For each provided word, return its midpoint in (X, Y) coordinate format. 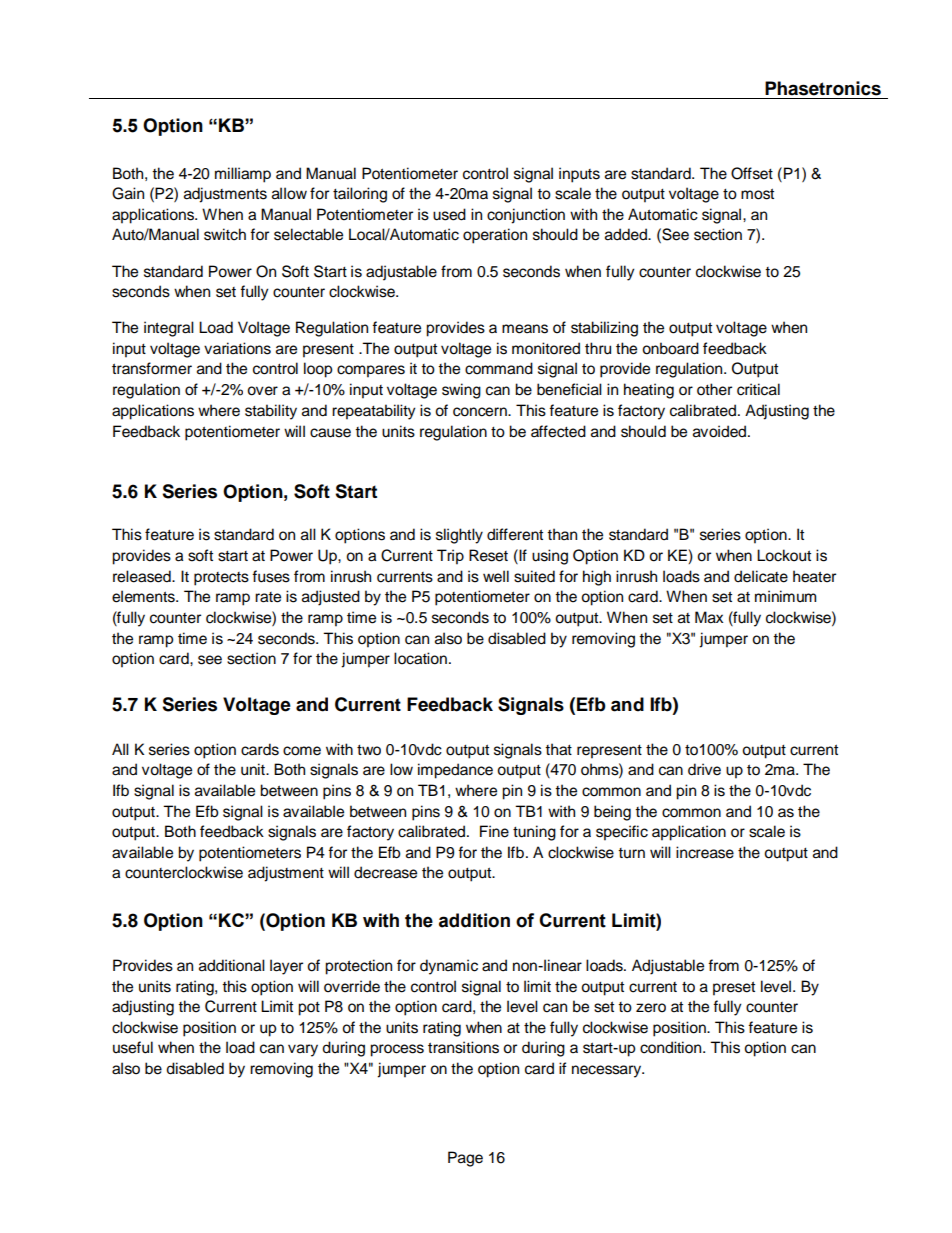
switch (225, 234)
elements (144, 596)
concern (481, 412)
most (757, 194)
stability (271, 412)
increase (705, 852)
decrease (385, 872)
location (420, 658)
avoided (721, 431)
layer (286, 967)
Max (709, 617)
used (449, 214)
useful (133, 1047)
